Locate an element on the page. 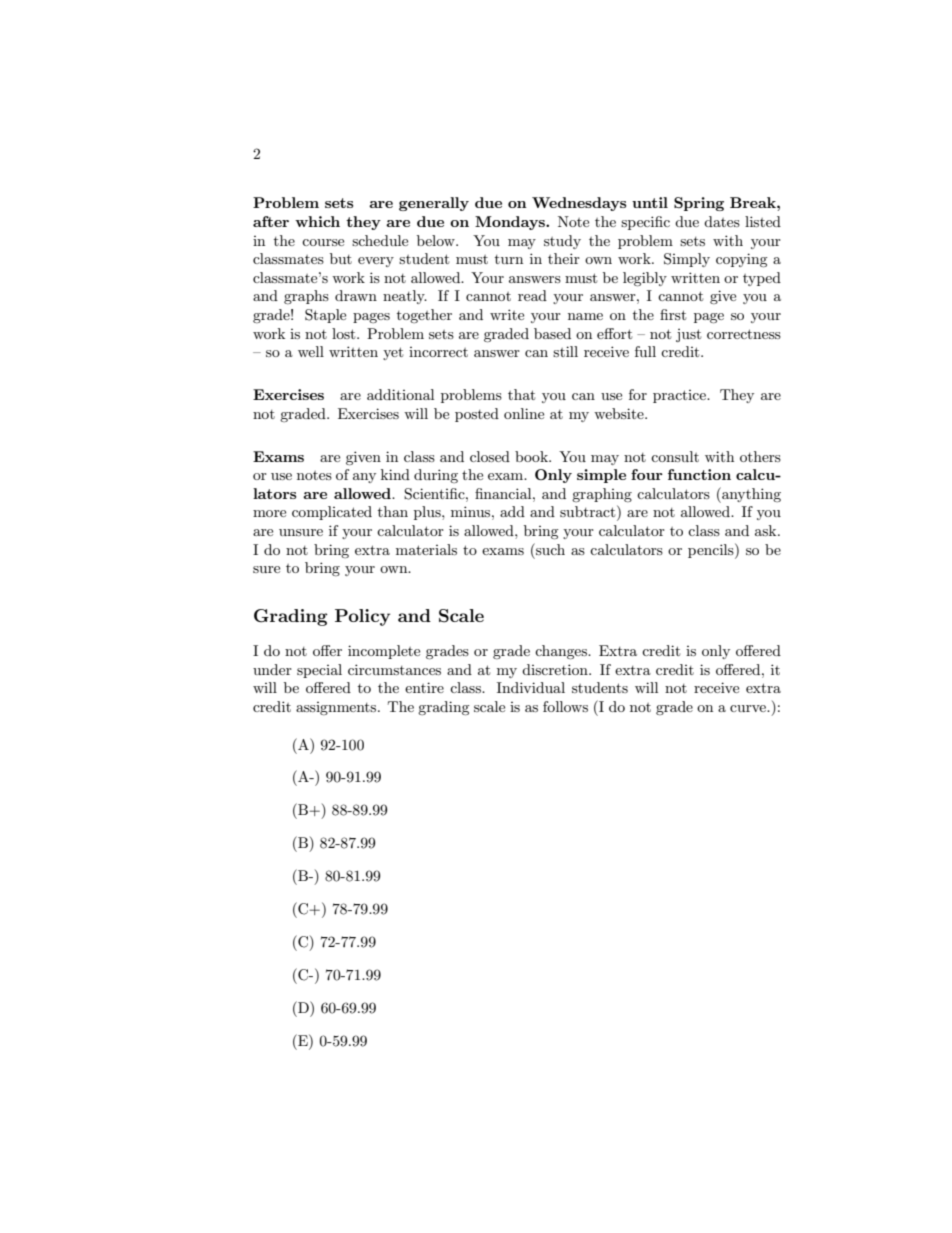  dates is located at coordinates (722, 221).
